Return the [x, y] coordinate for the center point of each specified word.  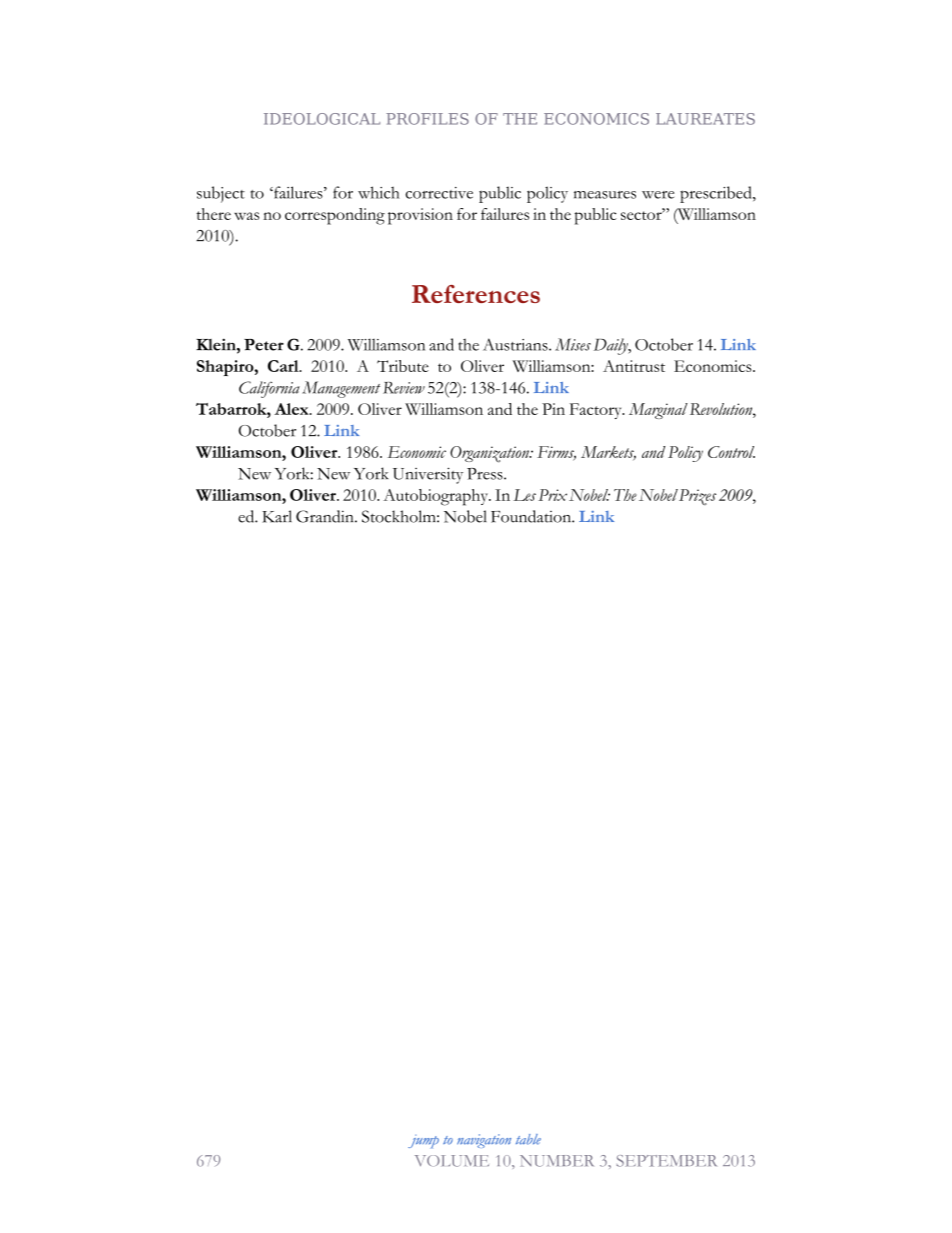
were [658, 195]
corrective [439, 193]
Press [486, 474]
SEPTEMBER [667, 1161]
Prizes [697, 497]
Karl [277, 516]
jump [423, 1141]
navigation [484, 1141]
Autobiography [437, 497]
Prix [552, 495]
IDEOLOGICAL [322, 119]
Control [731, 452]
